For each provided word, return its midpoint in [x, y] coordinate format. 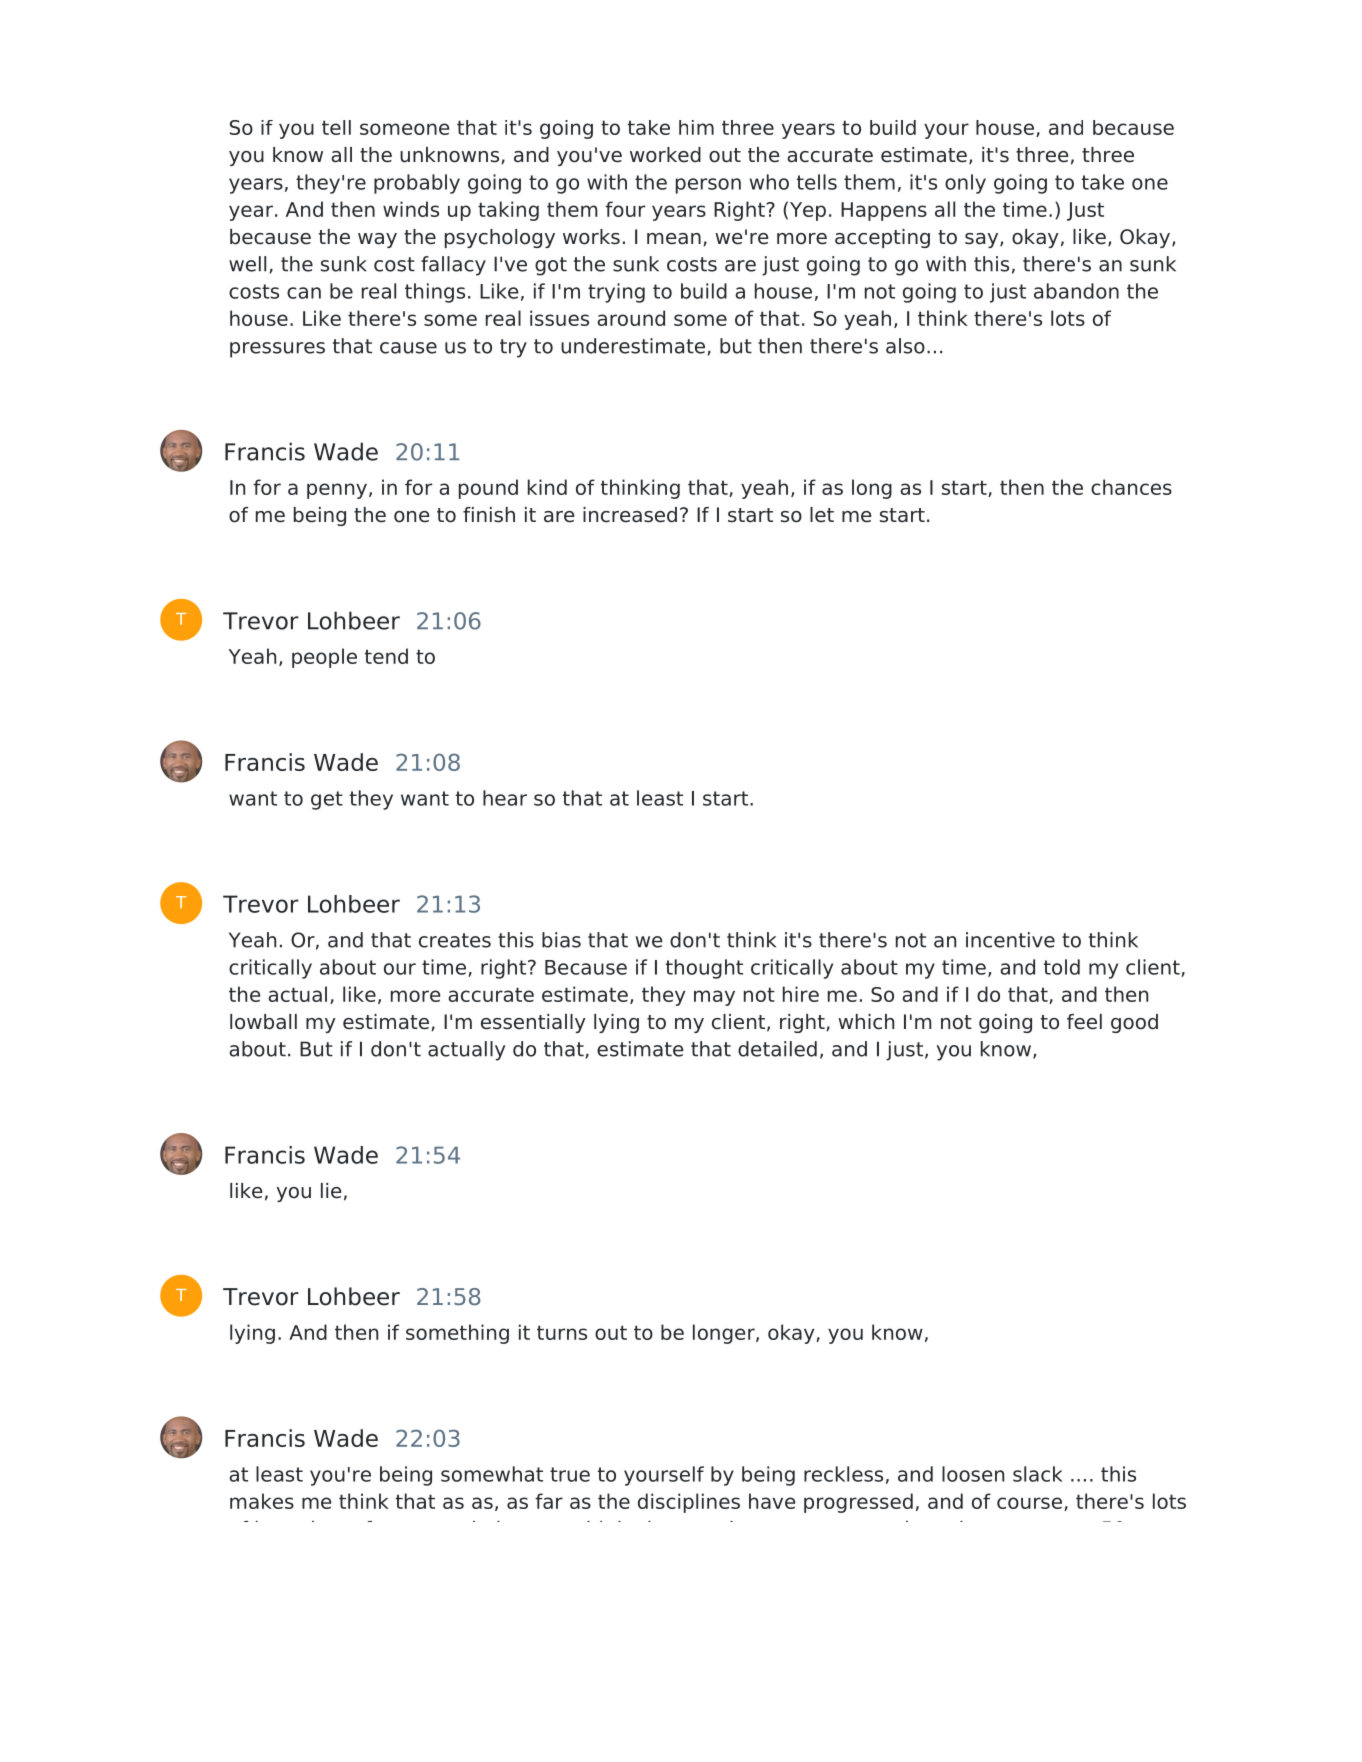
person [708, 186]
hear [505, 798]
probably [417, 184]
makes [262, 1501]
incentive [1010, 940]
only [965, 184]
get [327, 800]
